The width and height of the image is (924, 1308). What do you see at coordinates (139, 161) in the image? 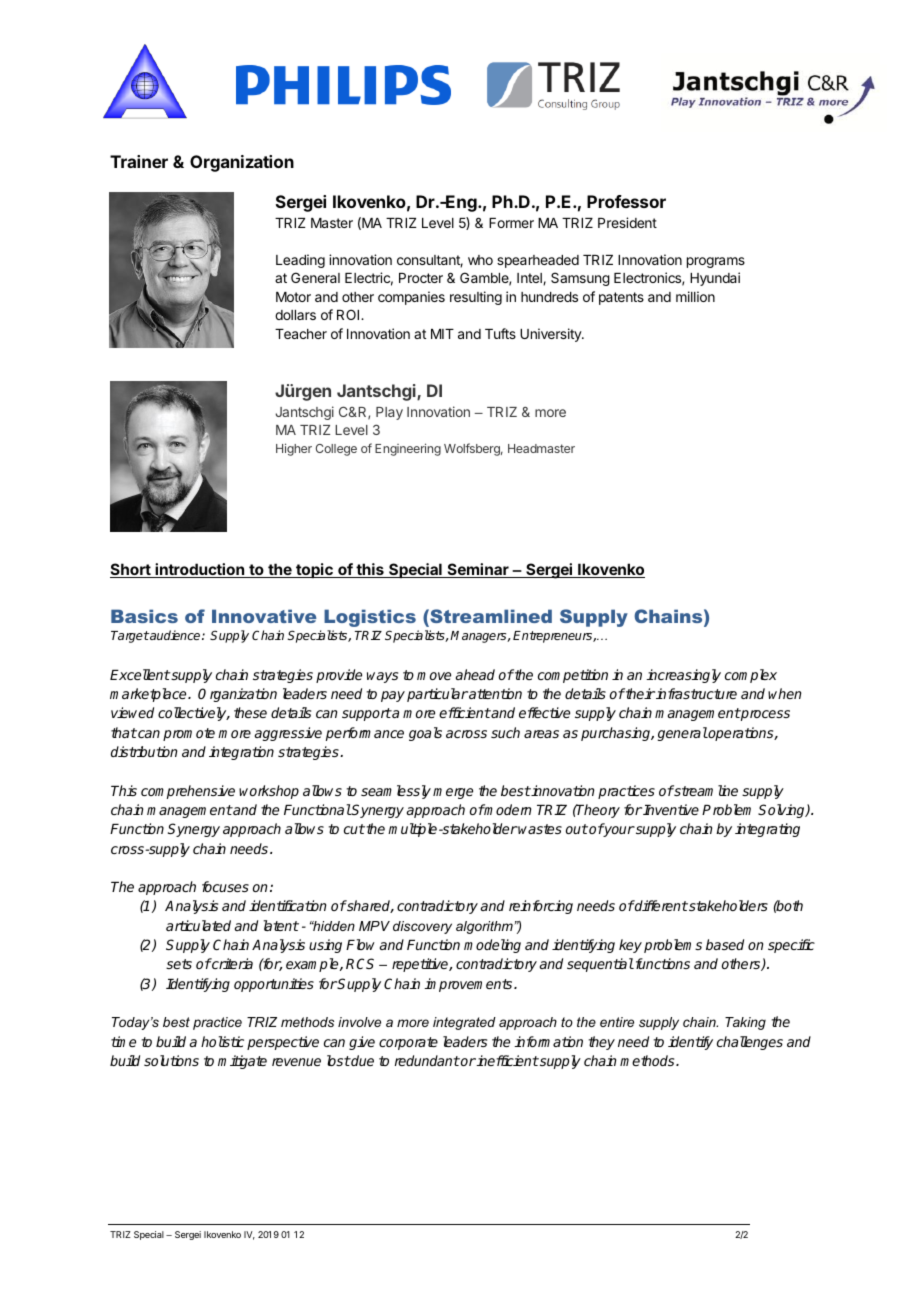
I see `Trainer` at bounding box center [139, 161].
